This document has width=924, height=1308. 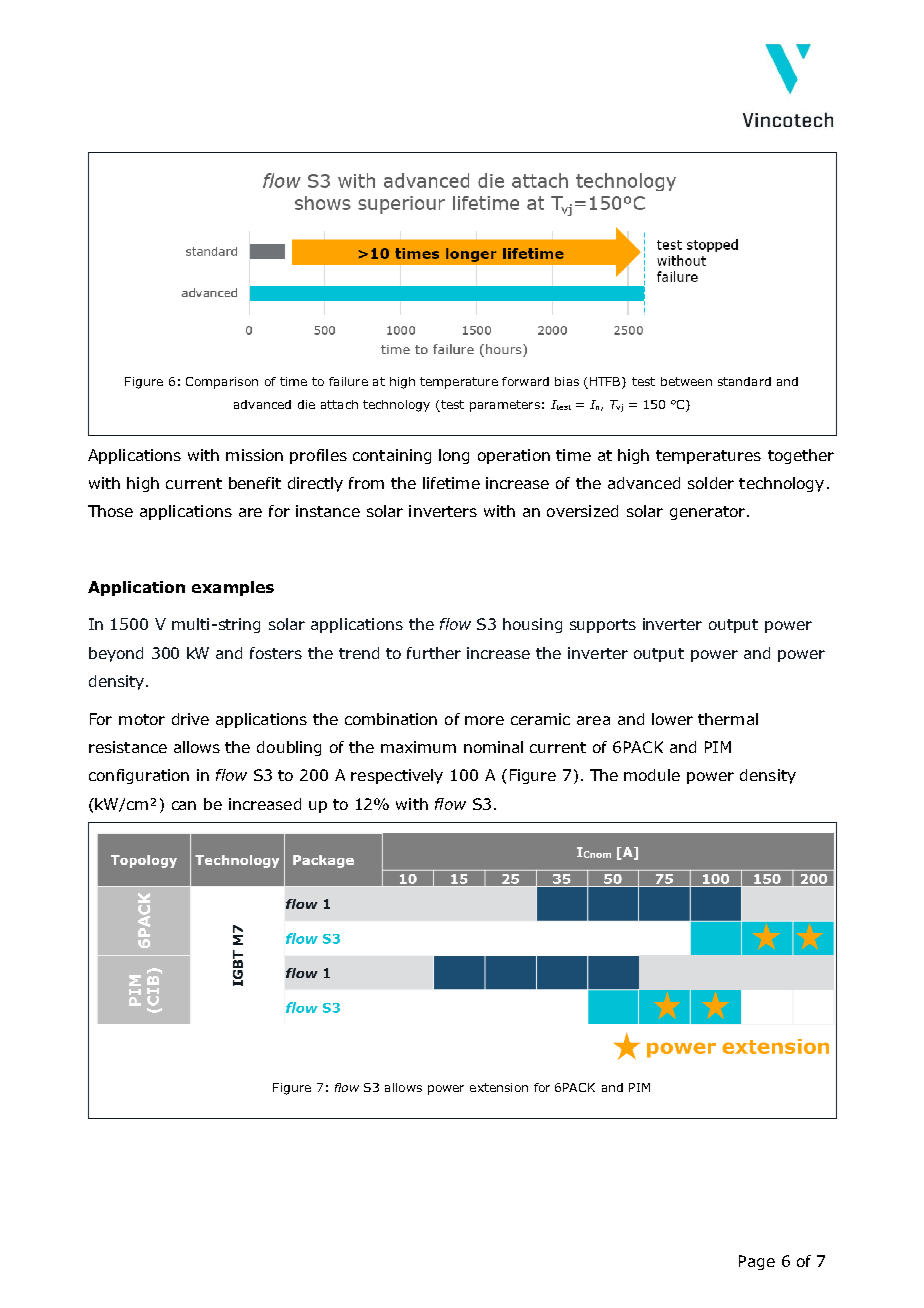 What do you see at coordinates (652, 775) in the document?
I see `module` at bounding box center [652, 775].
